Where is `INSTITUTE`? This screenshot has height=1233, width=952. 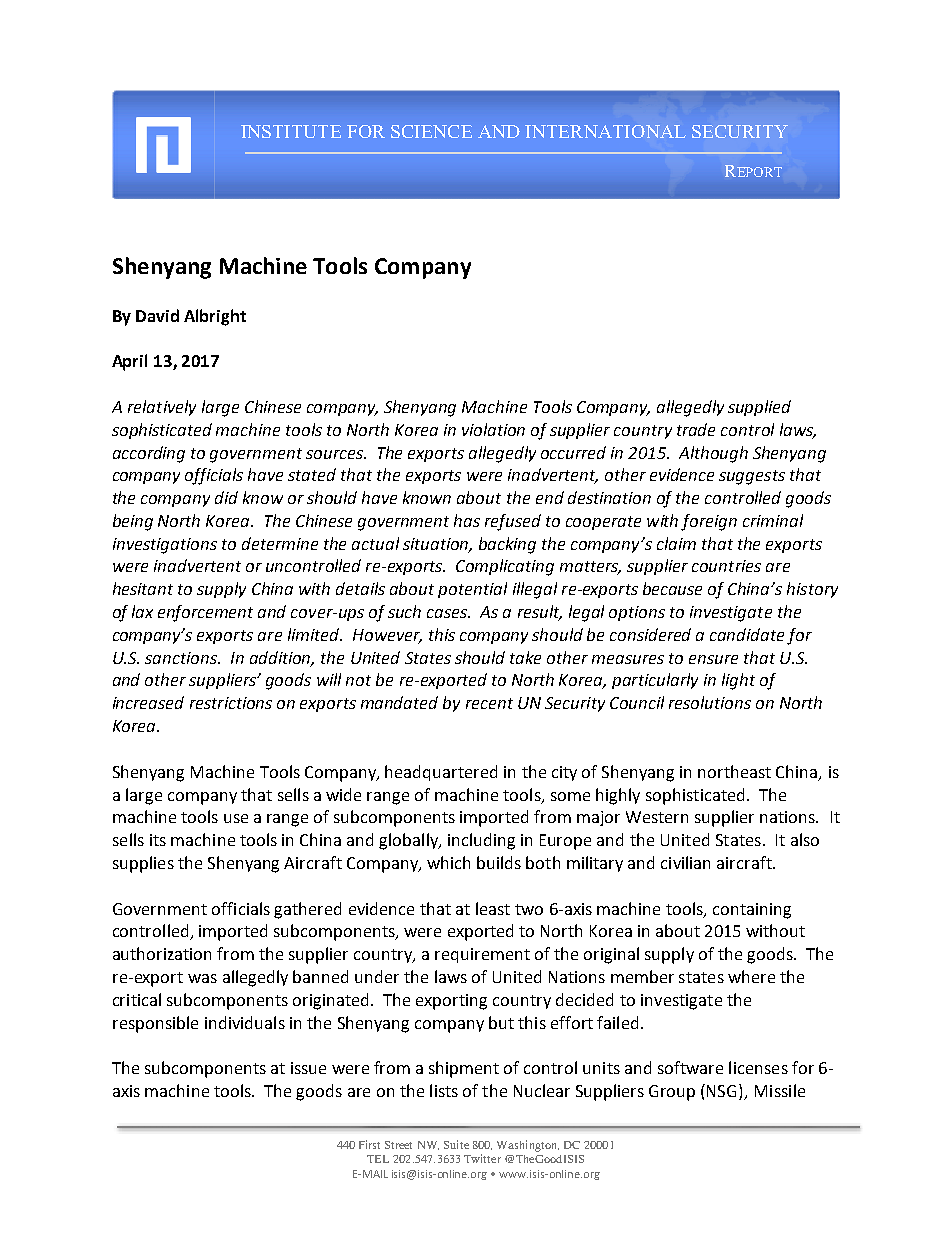 INSTITUTE is located at coordinates (291, 131).
